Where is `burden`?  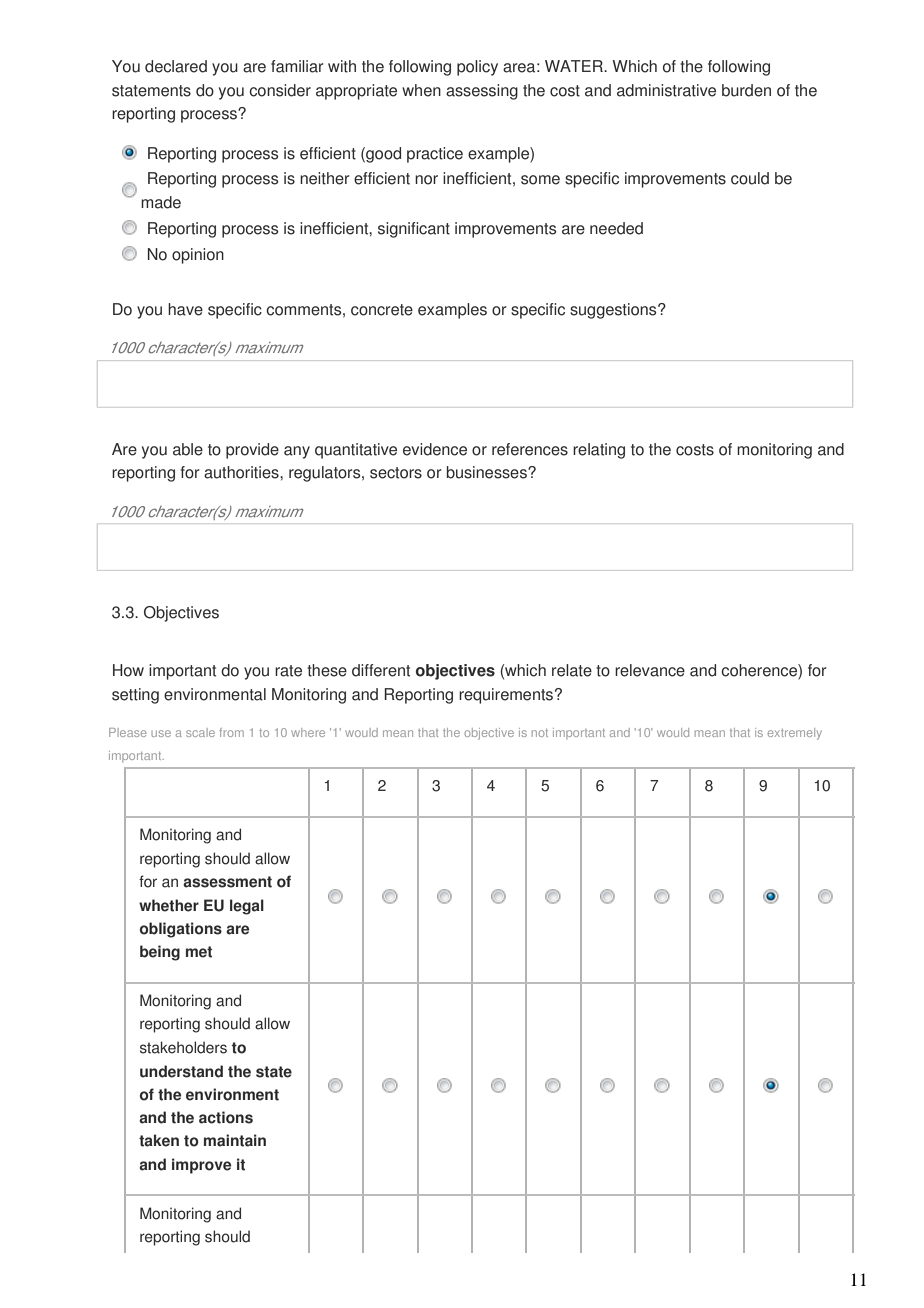 burden is located at coordinates (746, 90).
